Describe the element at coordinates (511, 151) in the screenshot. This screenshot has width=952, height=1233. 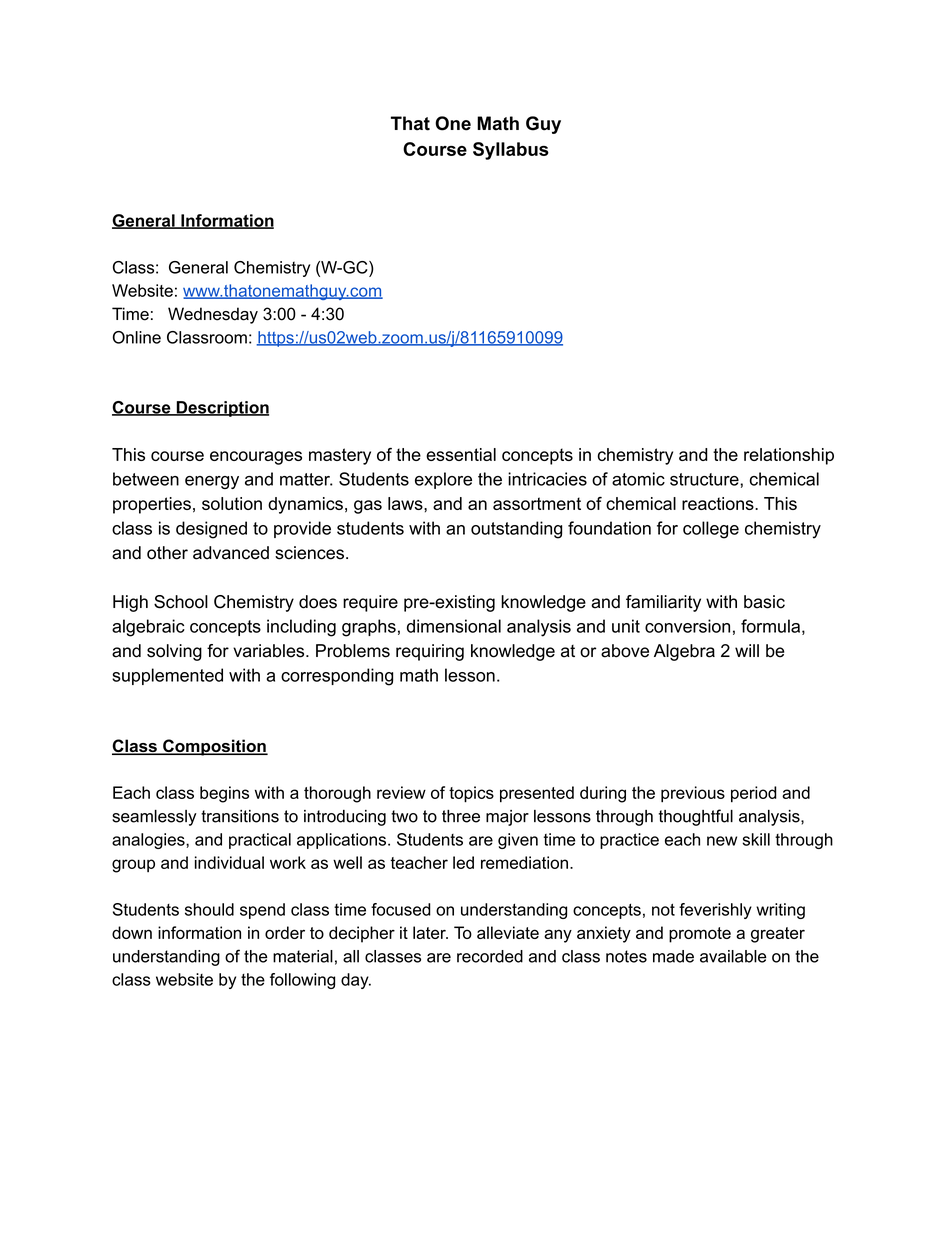
I see `Syllabus` at that location.
